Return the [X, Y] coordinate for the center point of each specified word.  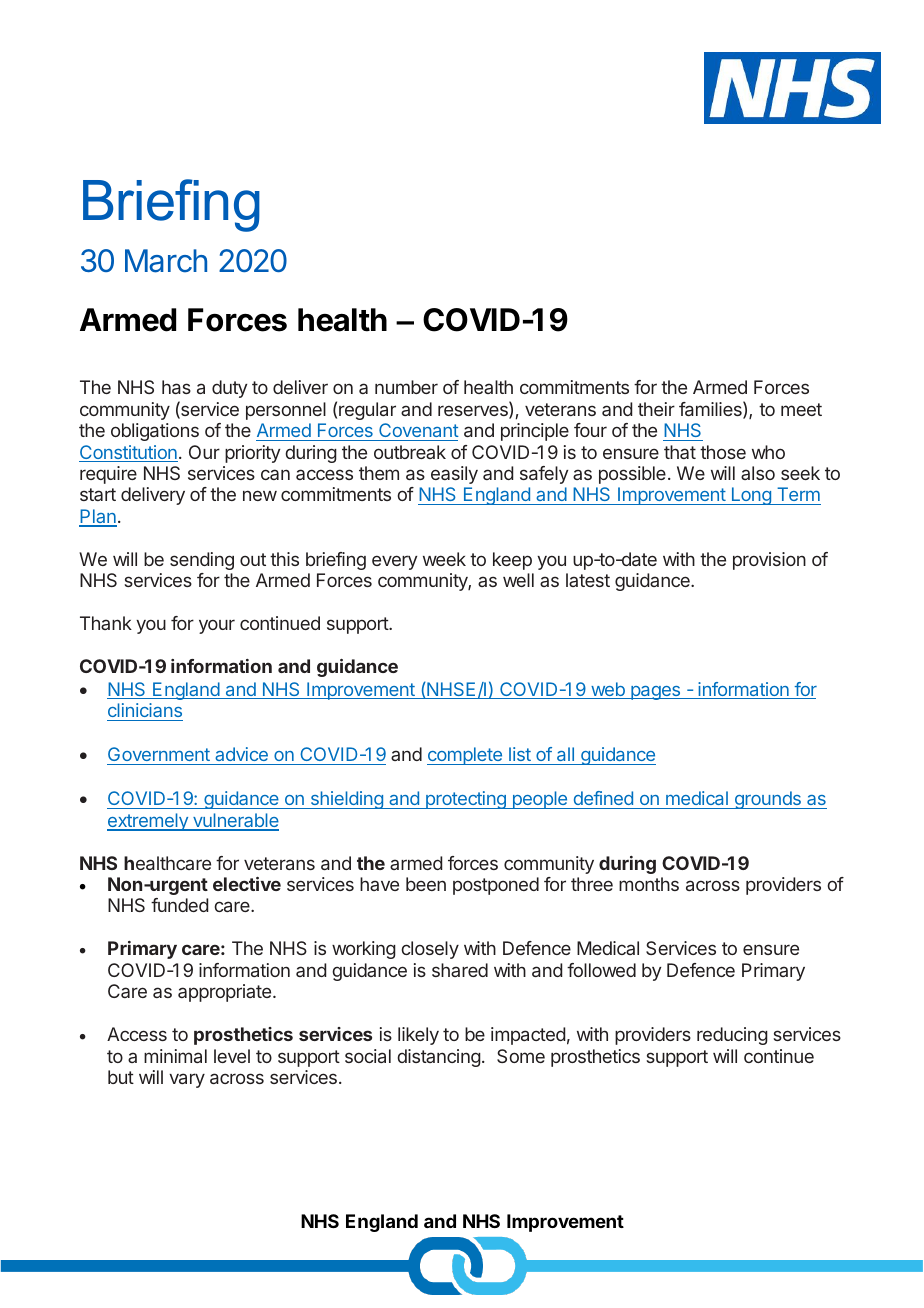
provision [769, 561]
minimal [175, 1056]
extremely [148, 822]
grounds [767, 800]
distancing [439, 1058]
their [656, 409]
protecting [466, 800]
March [166, 261]
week [444, 559]
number [406, 387]
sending [202, 561]
